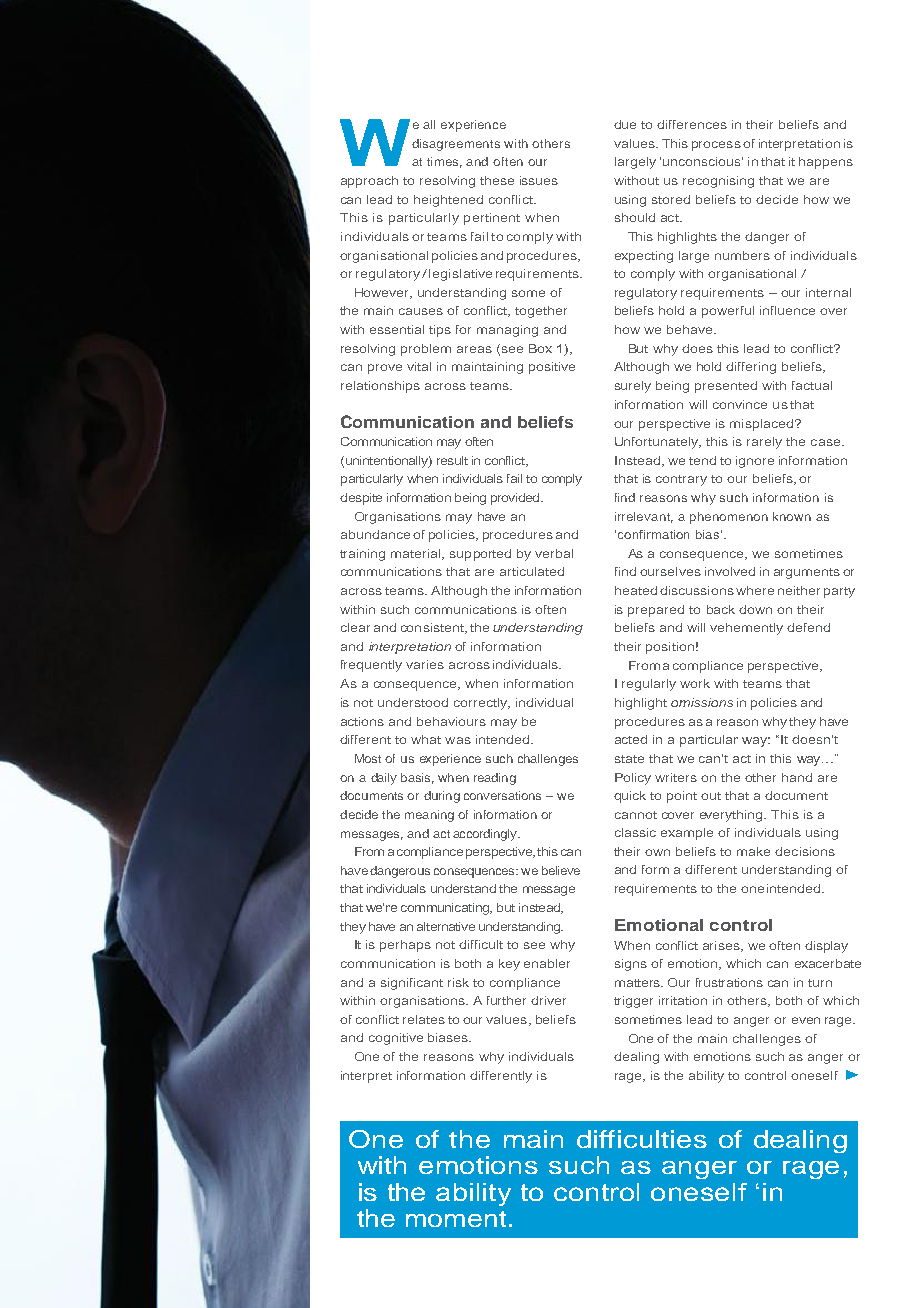 The height and width of the screenshot is (1308, 924). What do you see at coordinates (649, 685) in the screenshot?
I see `regularly` at bounding box center [649, 685].
